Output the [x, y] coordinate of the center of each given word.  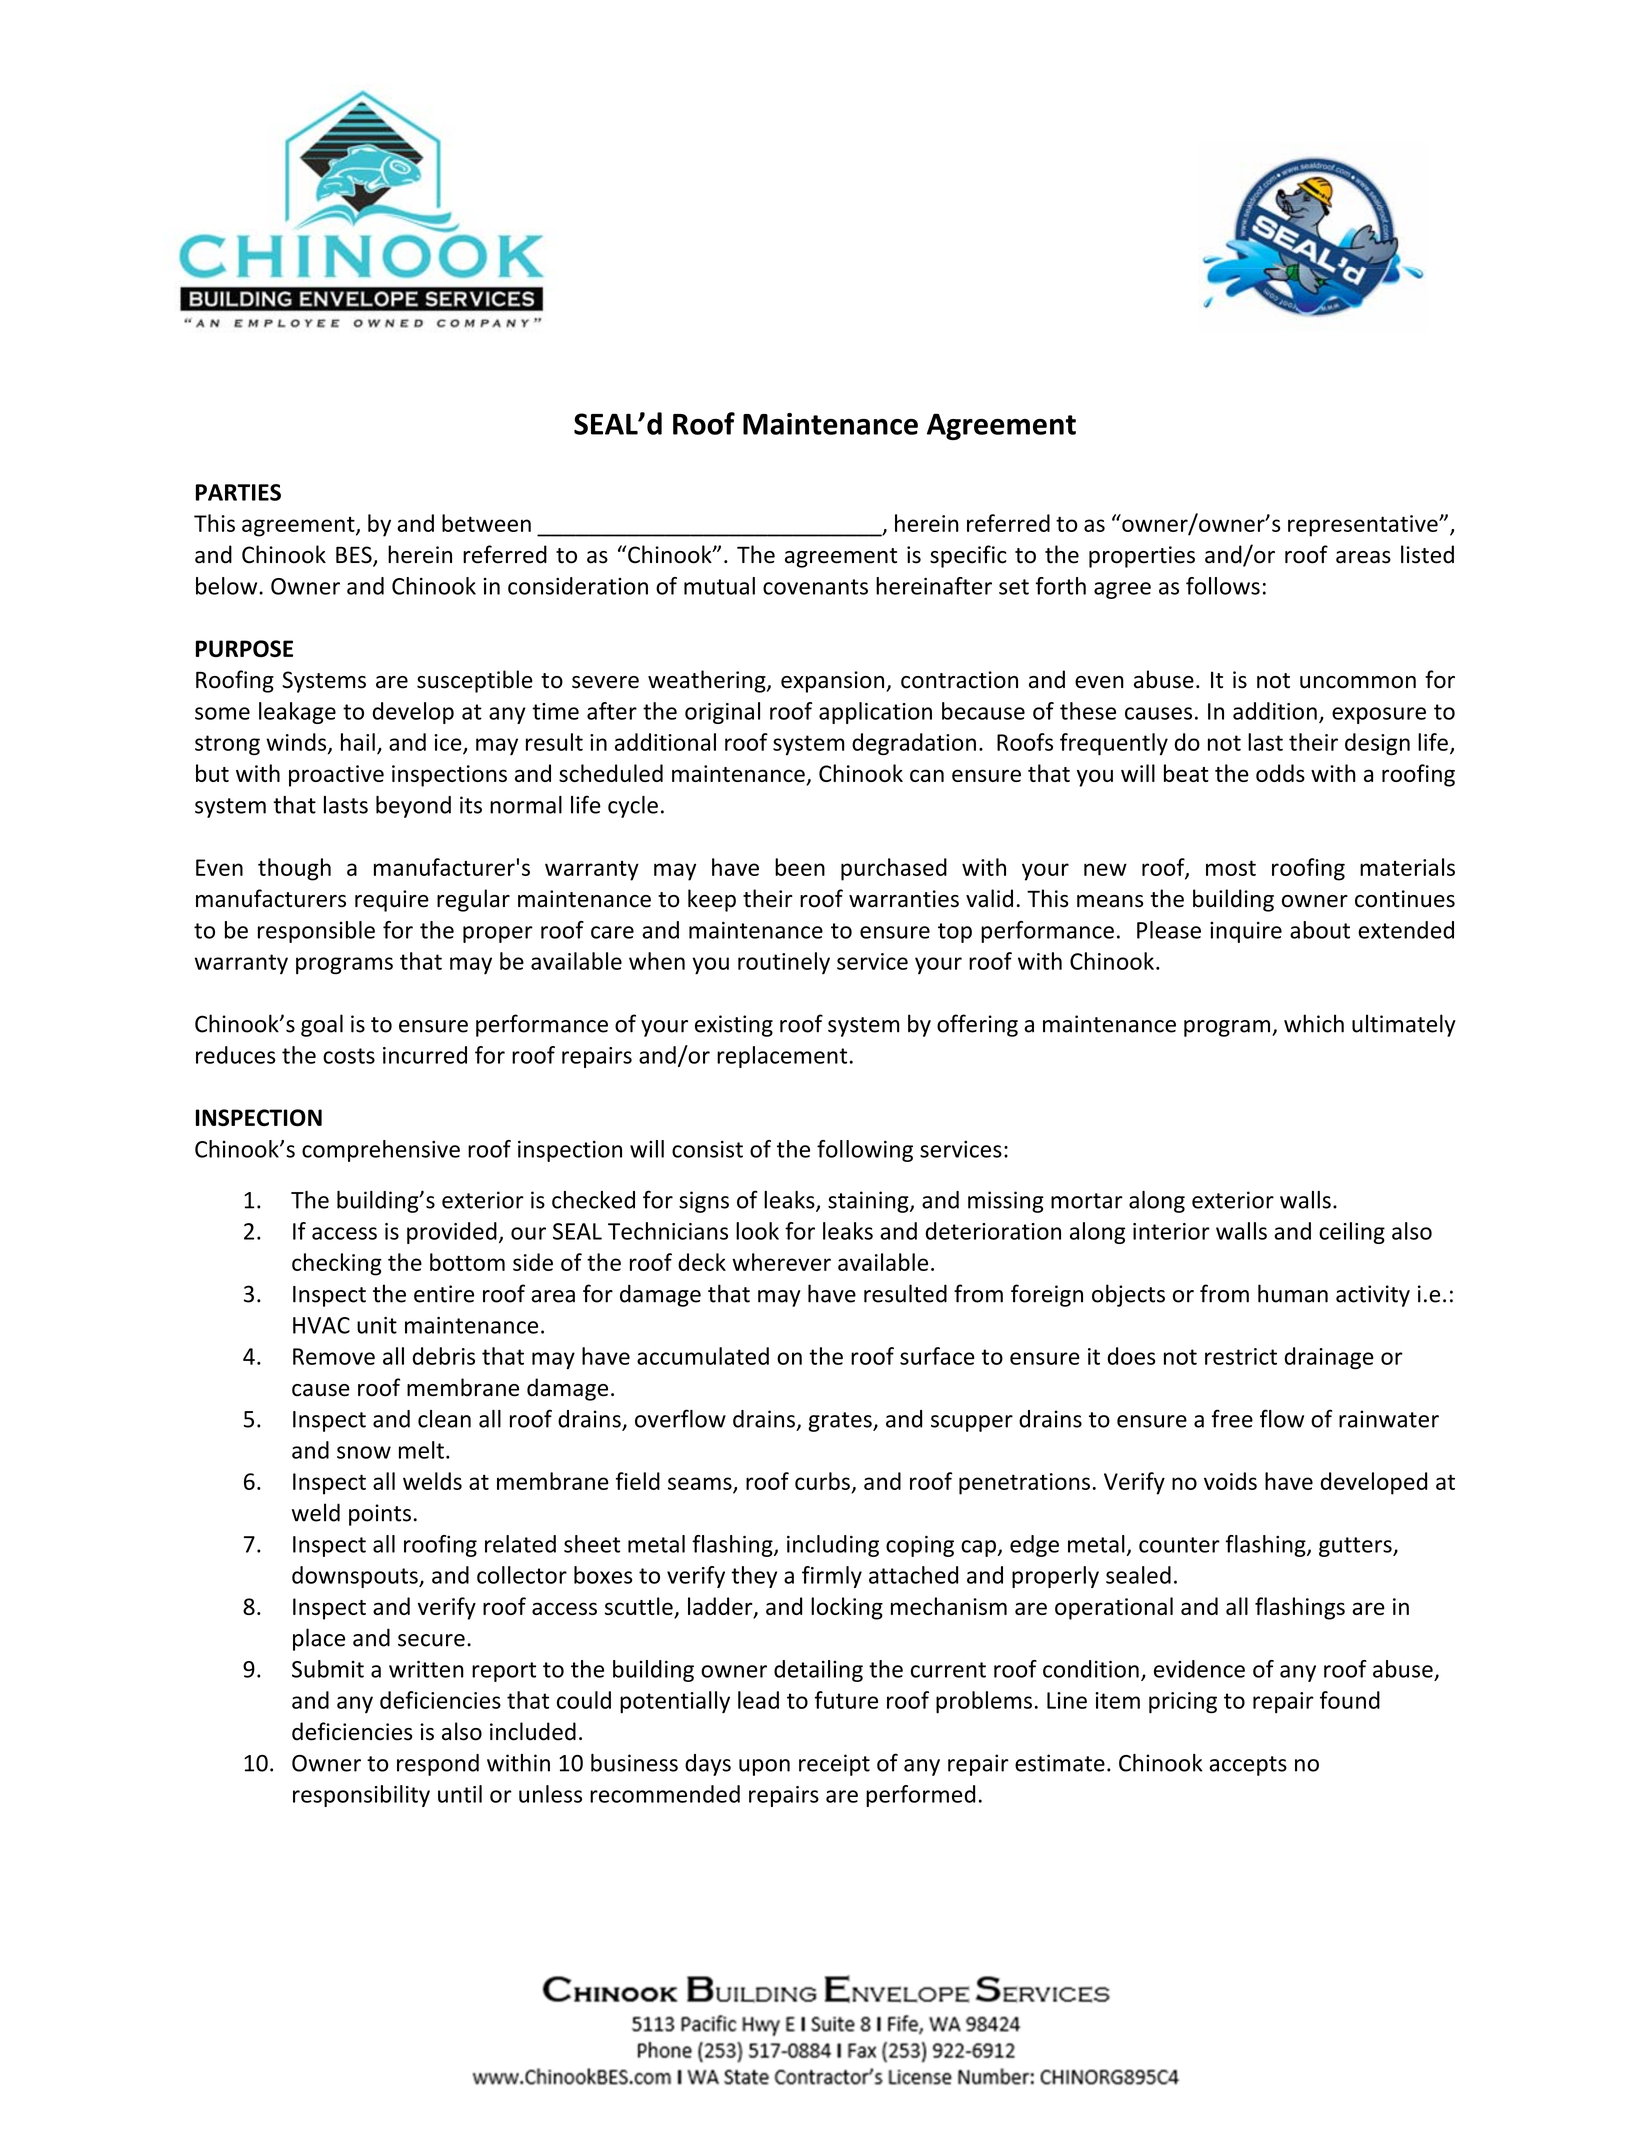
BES [355, 556]
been [800, 867]
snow [364, 1452]
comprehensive [381, 1151]
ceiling [1352, 1233]
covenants [815, 587]
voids [1230, 1481]
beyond [413, 807]
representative [1364, 526]
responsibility [361, 1796]
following [865, 1151]
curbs [822, 1481]
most [1231, 868]
